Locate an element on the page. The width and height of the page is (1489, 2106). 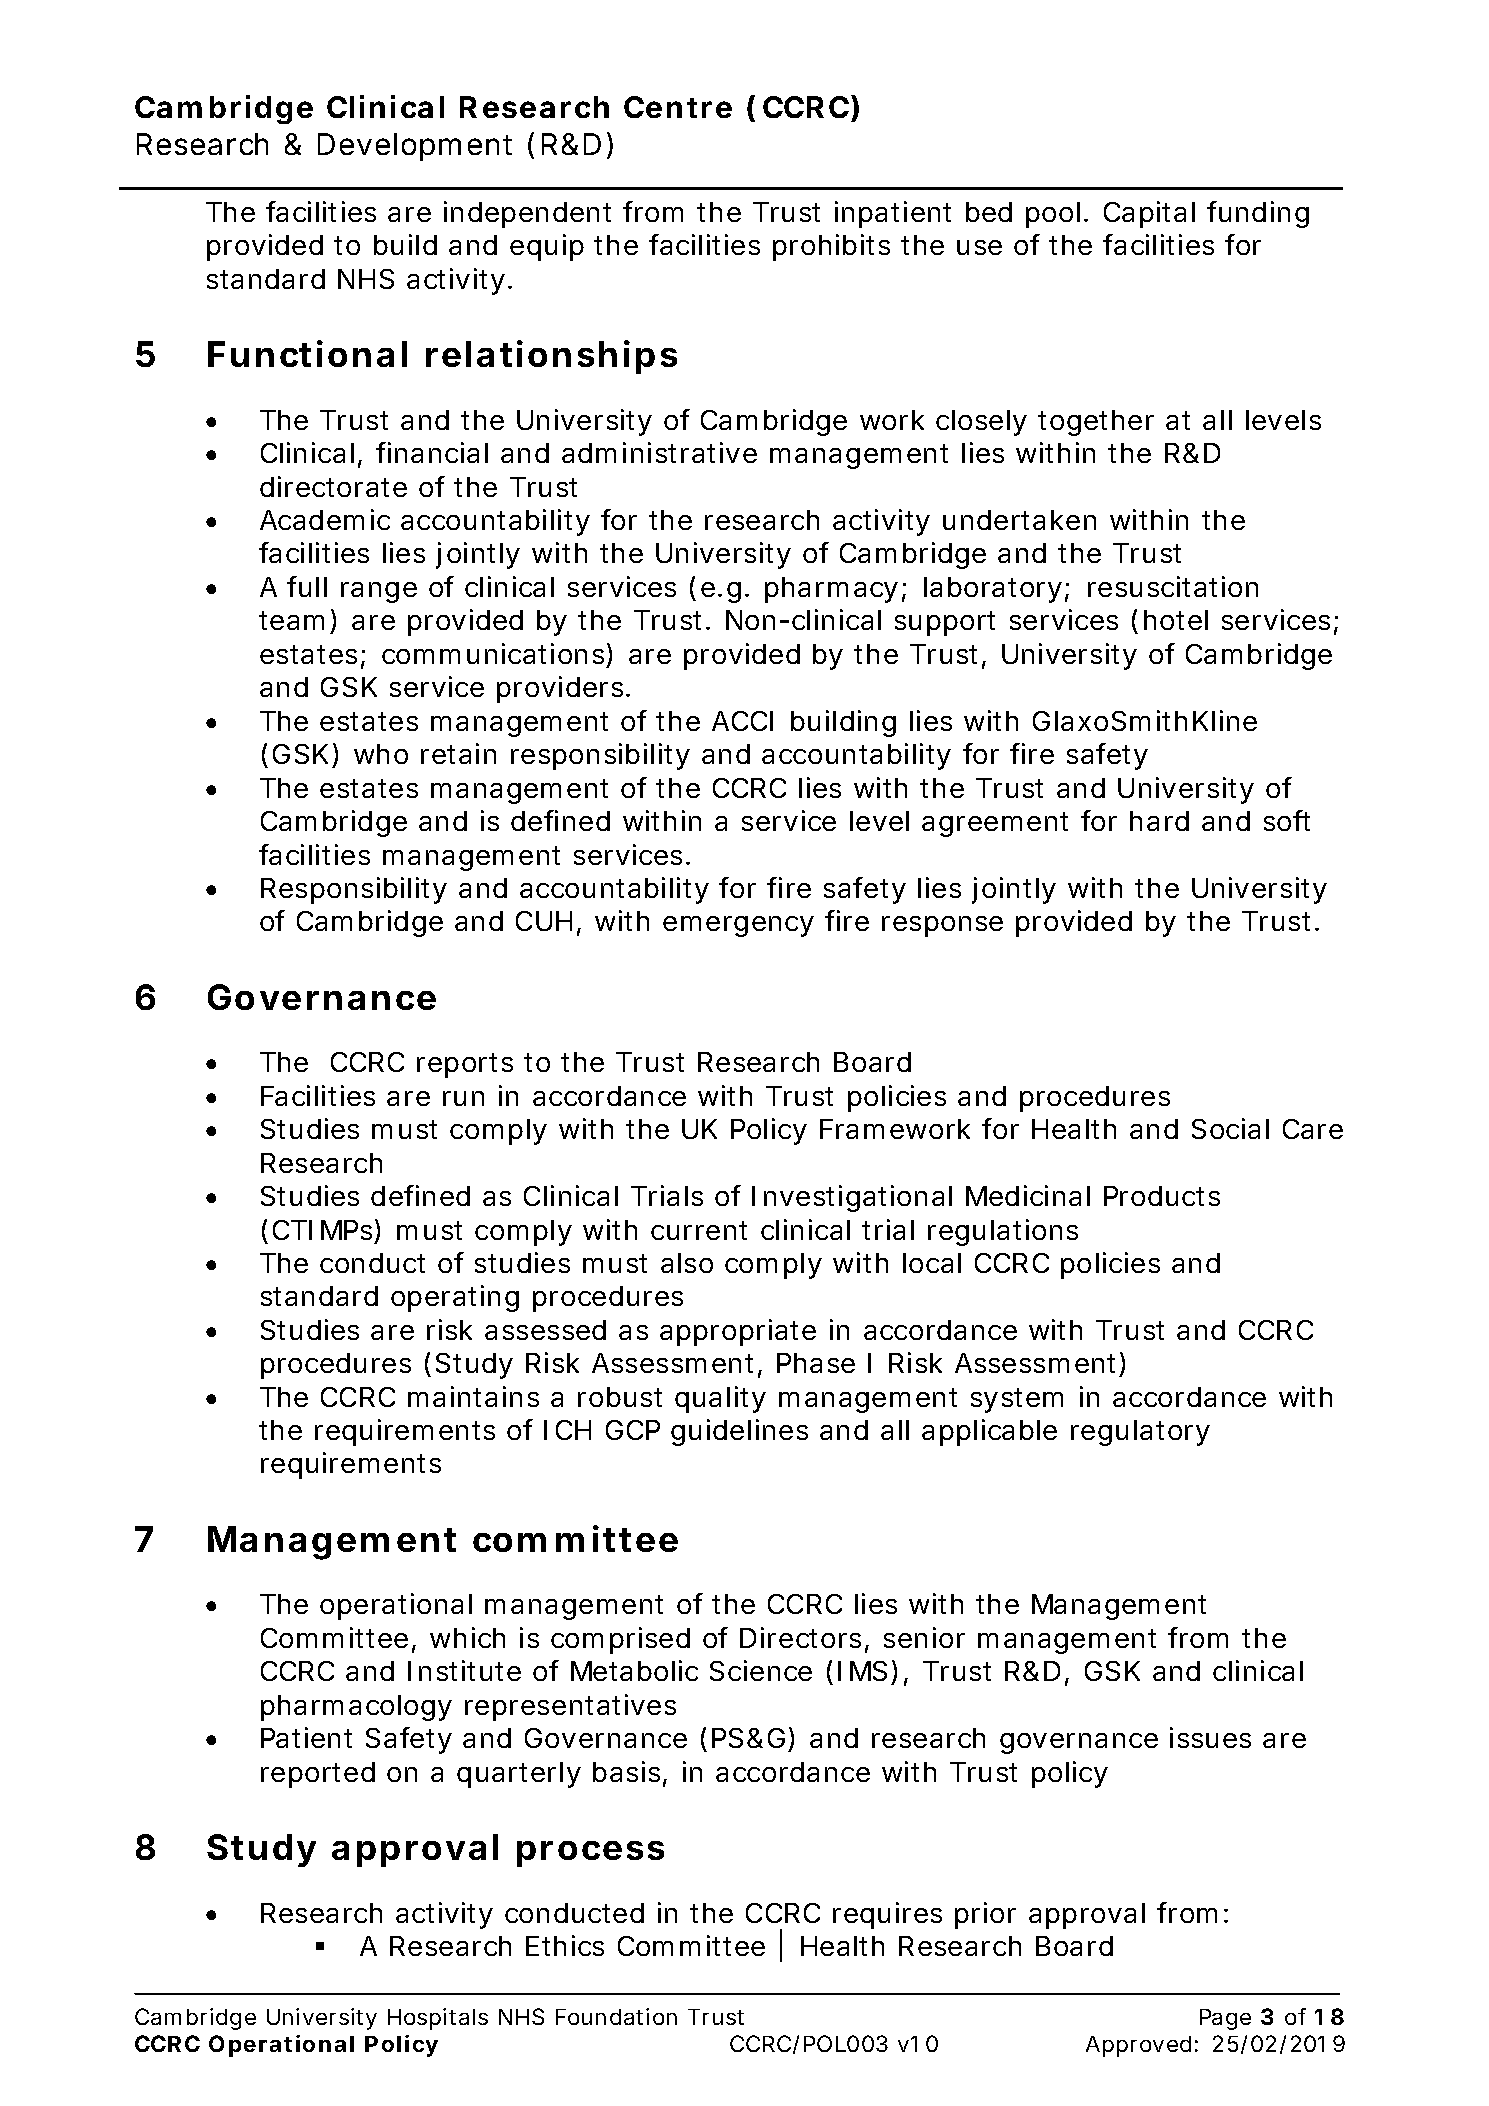
retain is located at coordinates (458, 753).
